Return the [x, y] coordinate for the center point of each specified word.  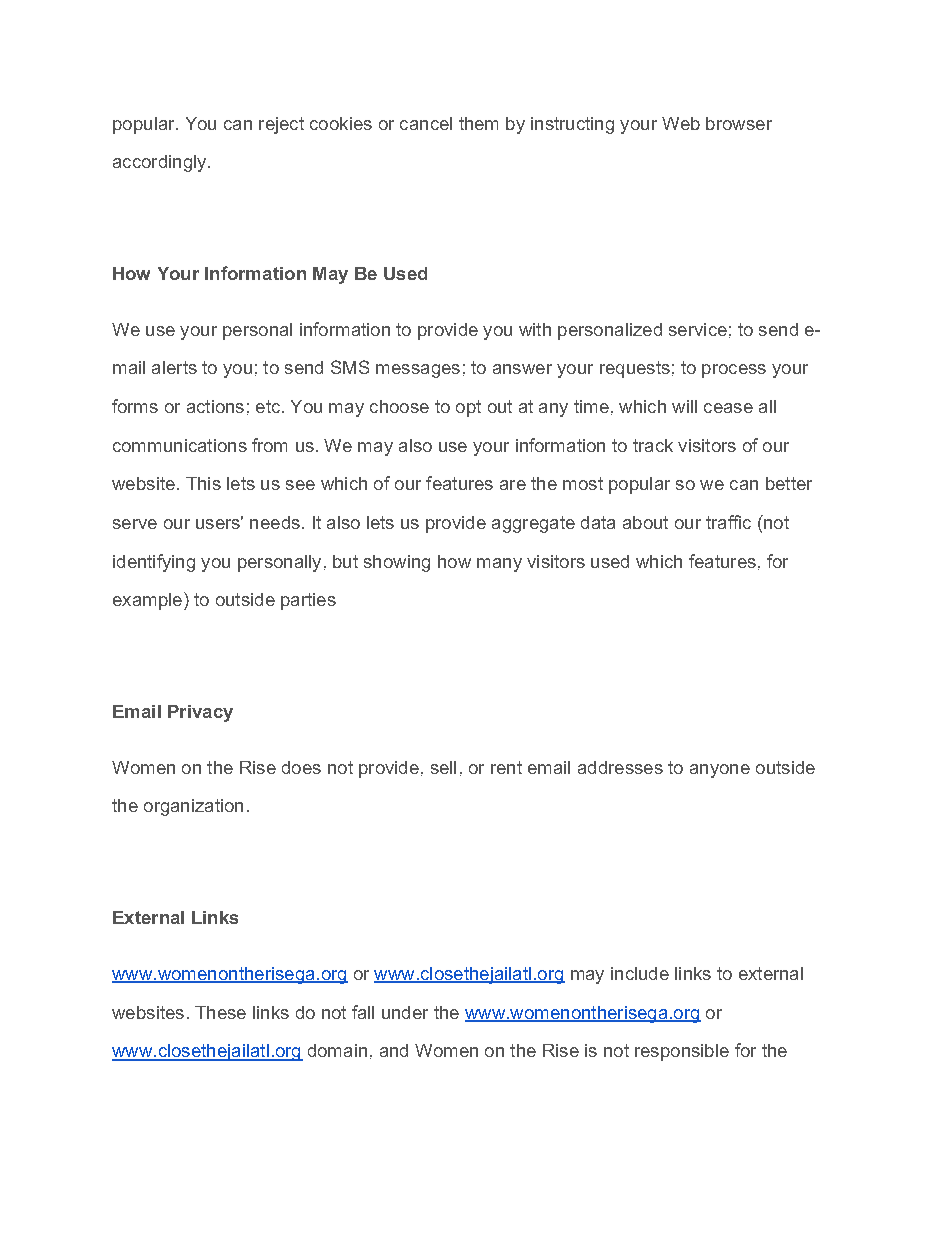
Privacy [200, 713]
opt [468, 408]
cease [728, 408]
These [220, 1012]
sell [443, 767]
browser [739, 123]
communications [180, 445]
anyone [720, 771]
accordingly [161, 163]
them [478, 123]
